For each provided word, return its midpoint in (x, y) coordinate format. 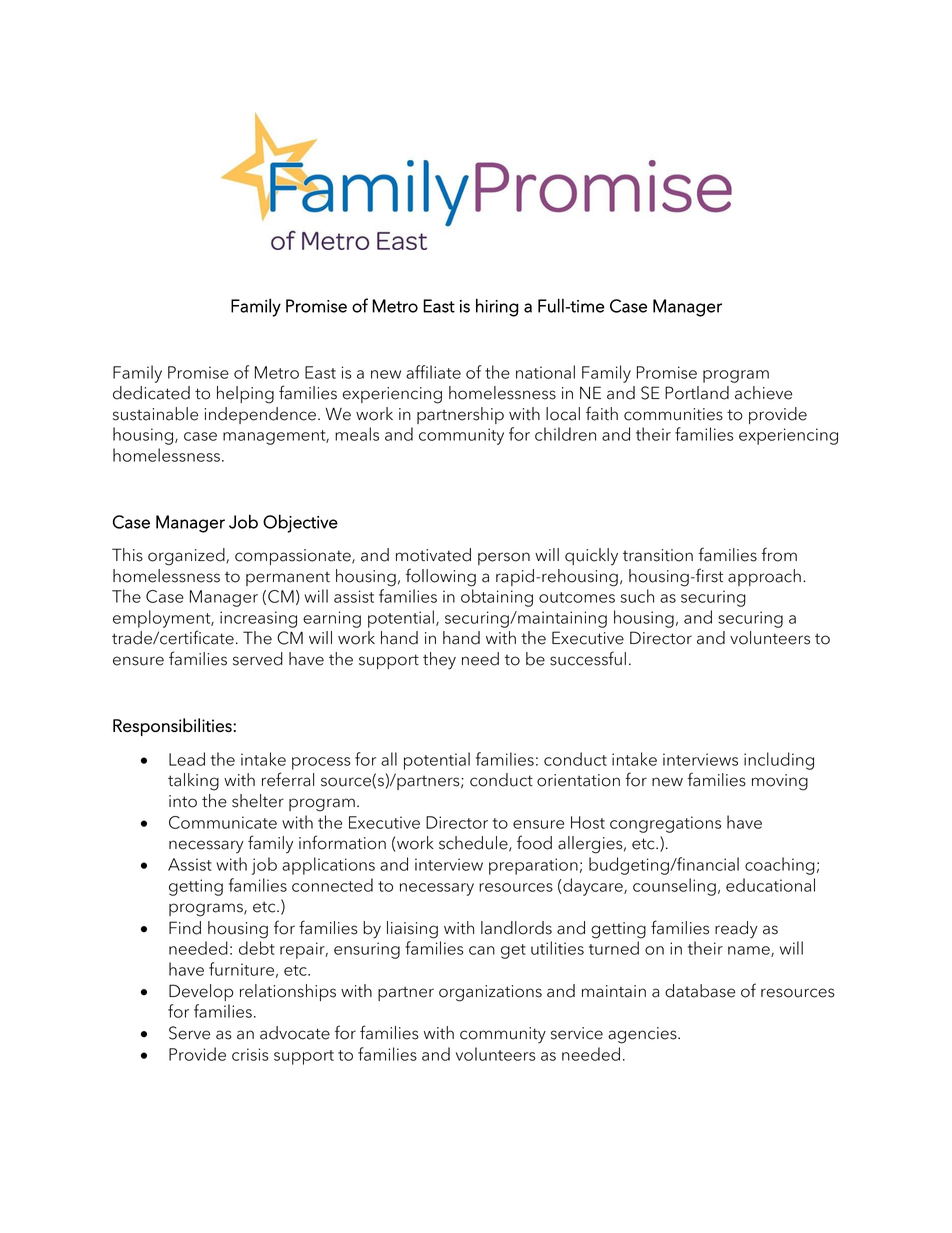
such (637, 596)
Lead (187, 759)
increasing (258, 619)
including (779, 761)
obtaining (497, 598)
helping (245, 395)
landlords (516, 928)
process (321, 763)
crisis (250, 1054)
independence (260, 415)
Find (185, 928)
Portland (697, 393)
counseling (674, 887)
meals (357, 434)
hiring (497, 307)
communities (673, 414)
